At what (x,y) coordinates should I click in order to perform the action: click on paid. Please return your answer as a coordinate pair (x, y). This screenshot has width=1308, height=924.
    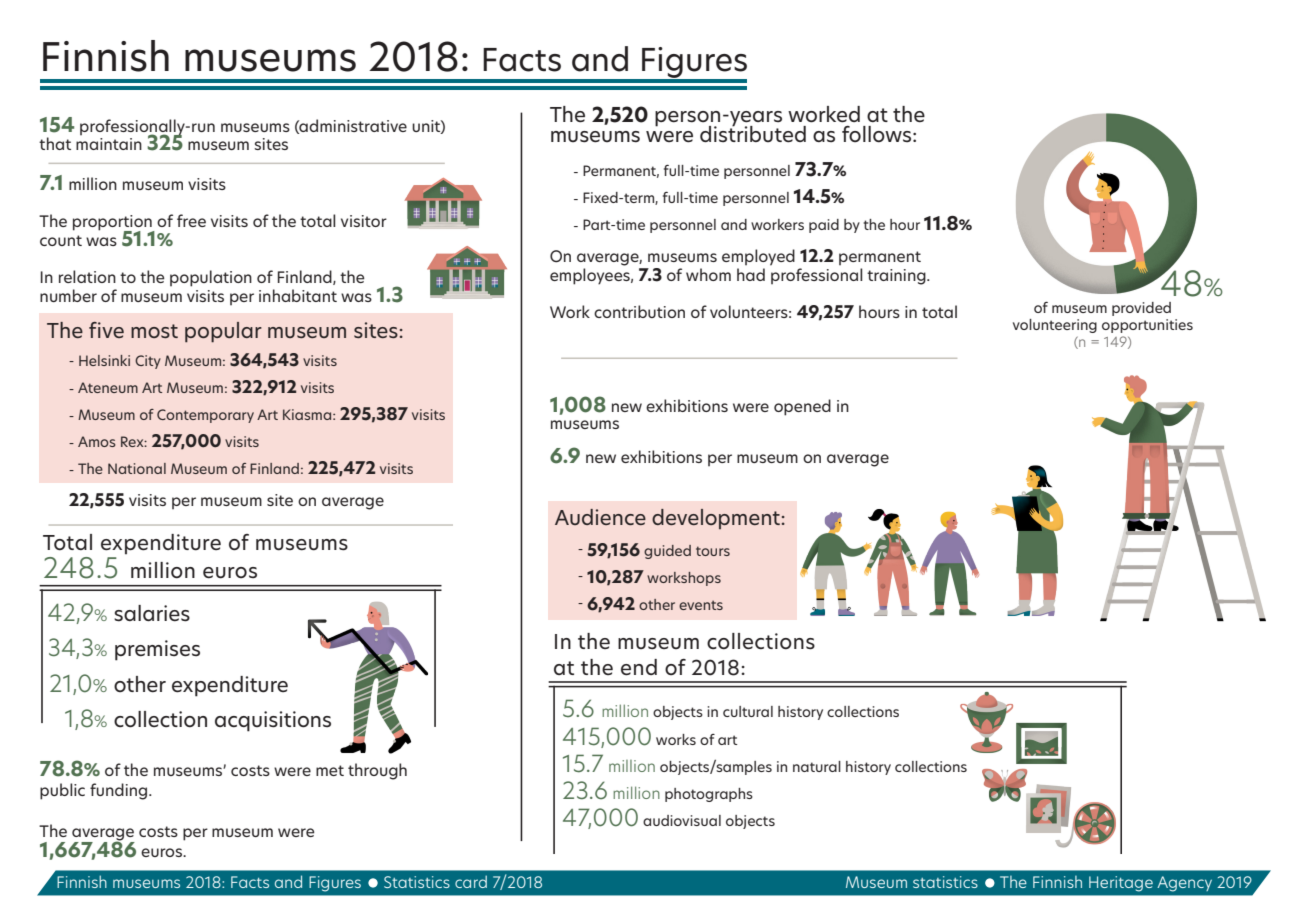
    Looking at the image, I should click on (824, 226).
